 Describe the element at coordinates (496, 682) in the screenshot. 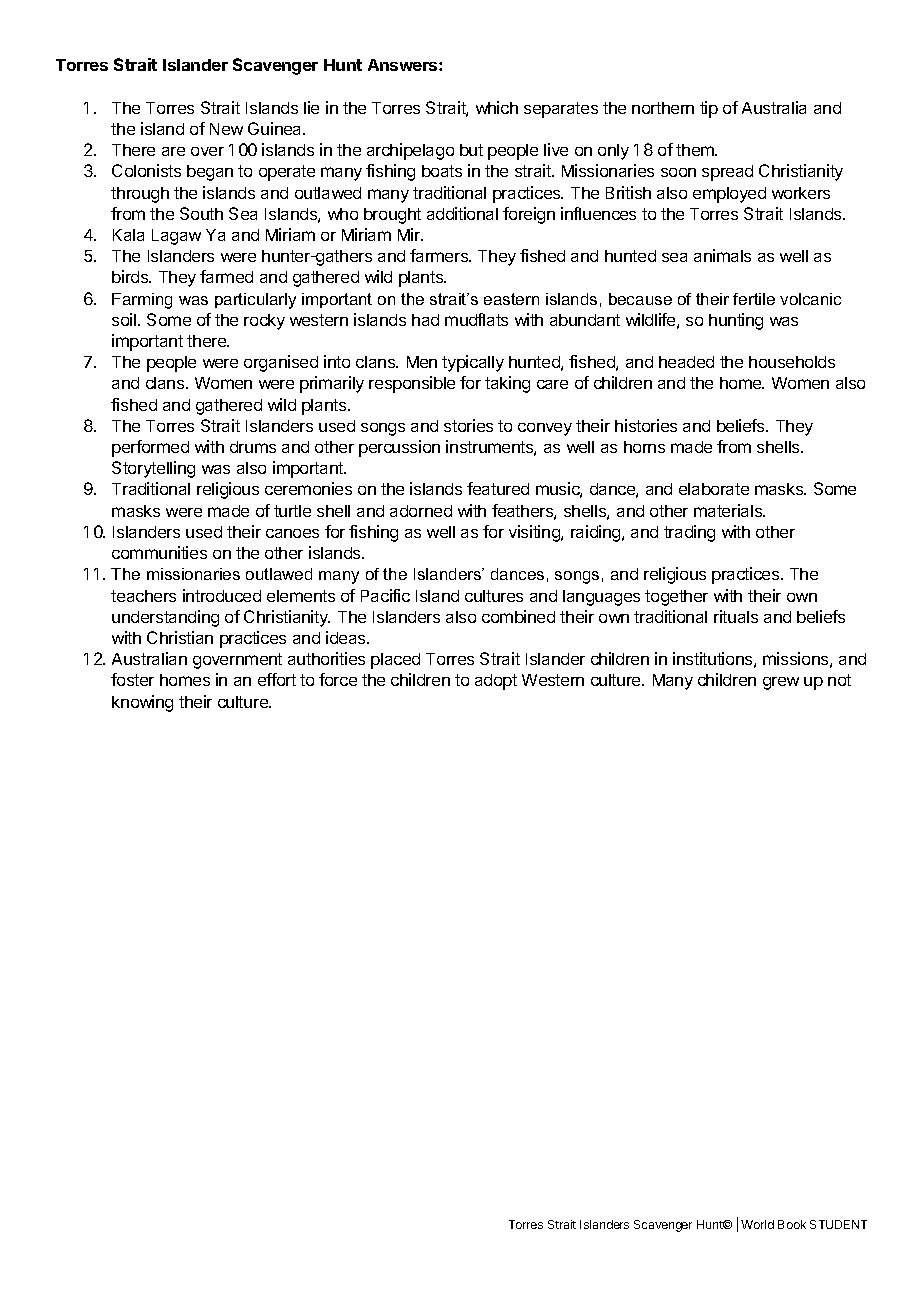

I see `adopt` at that location.
